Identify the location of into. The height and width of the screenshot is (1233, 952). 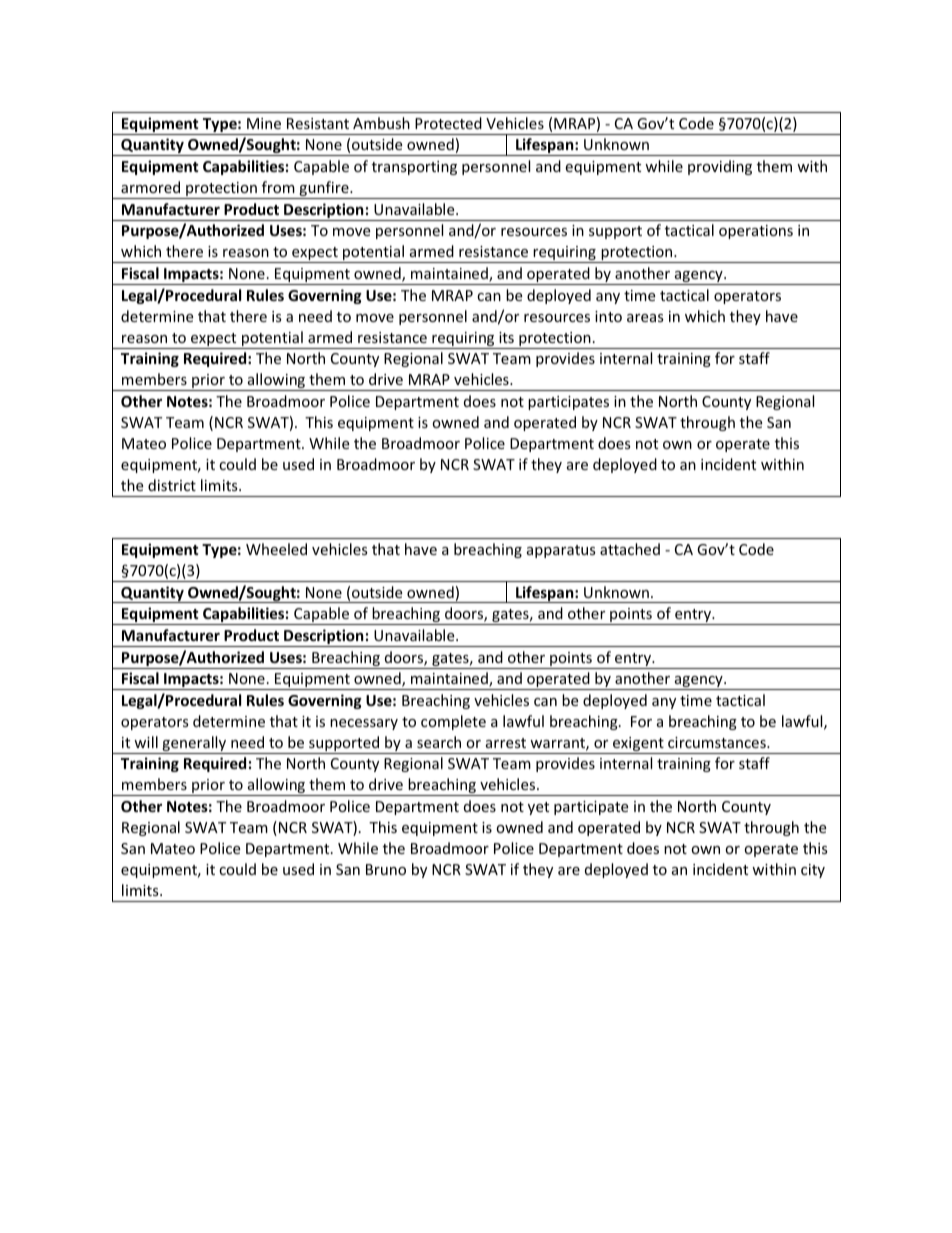
(608, 316).
